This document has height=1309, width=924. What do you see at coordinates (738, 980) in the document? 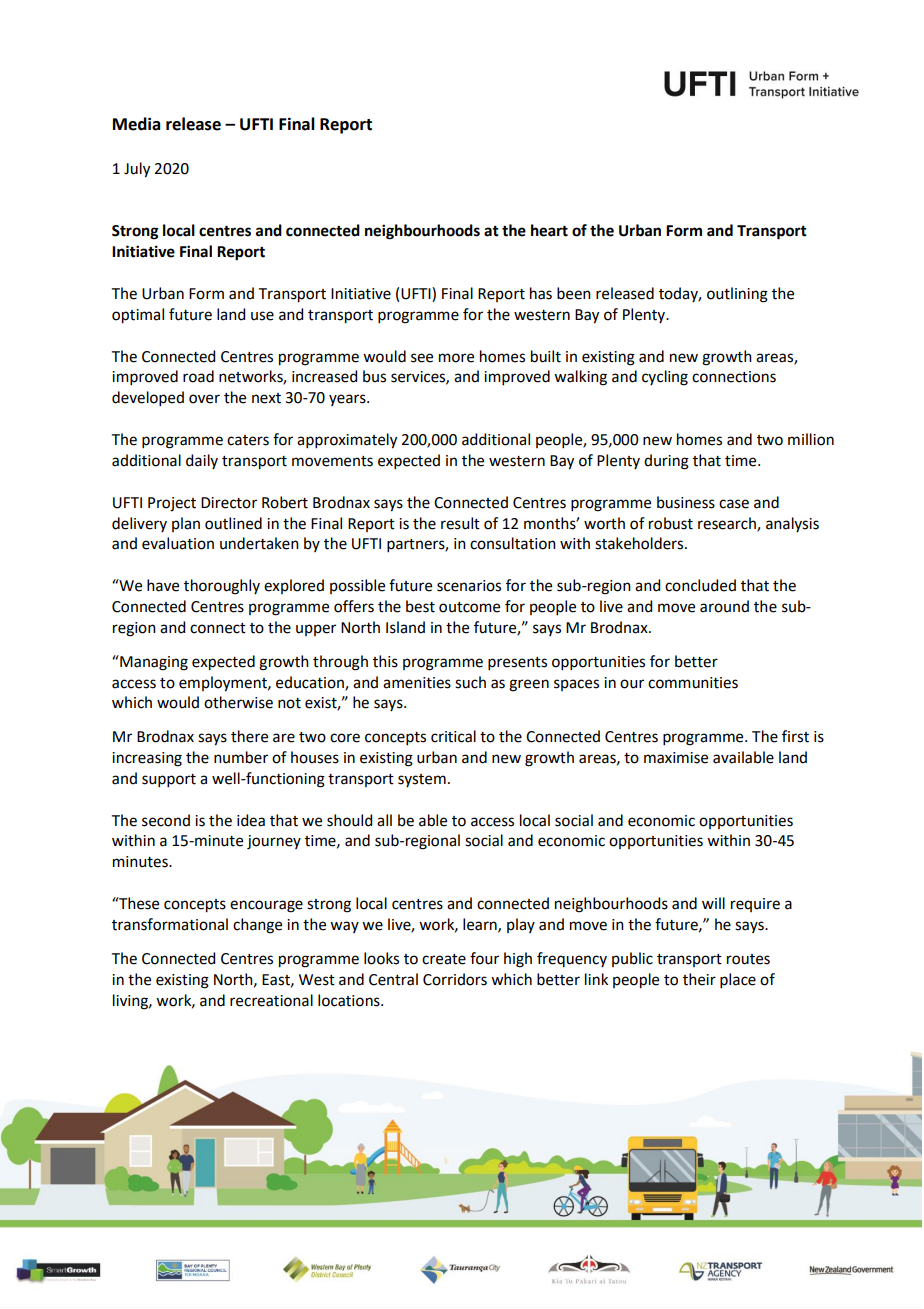
I see `place` at bounding box center [738, 980].
